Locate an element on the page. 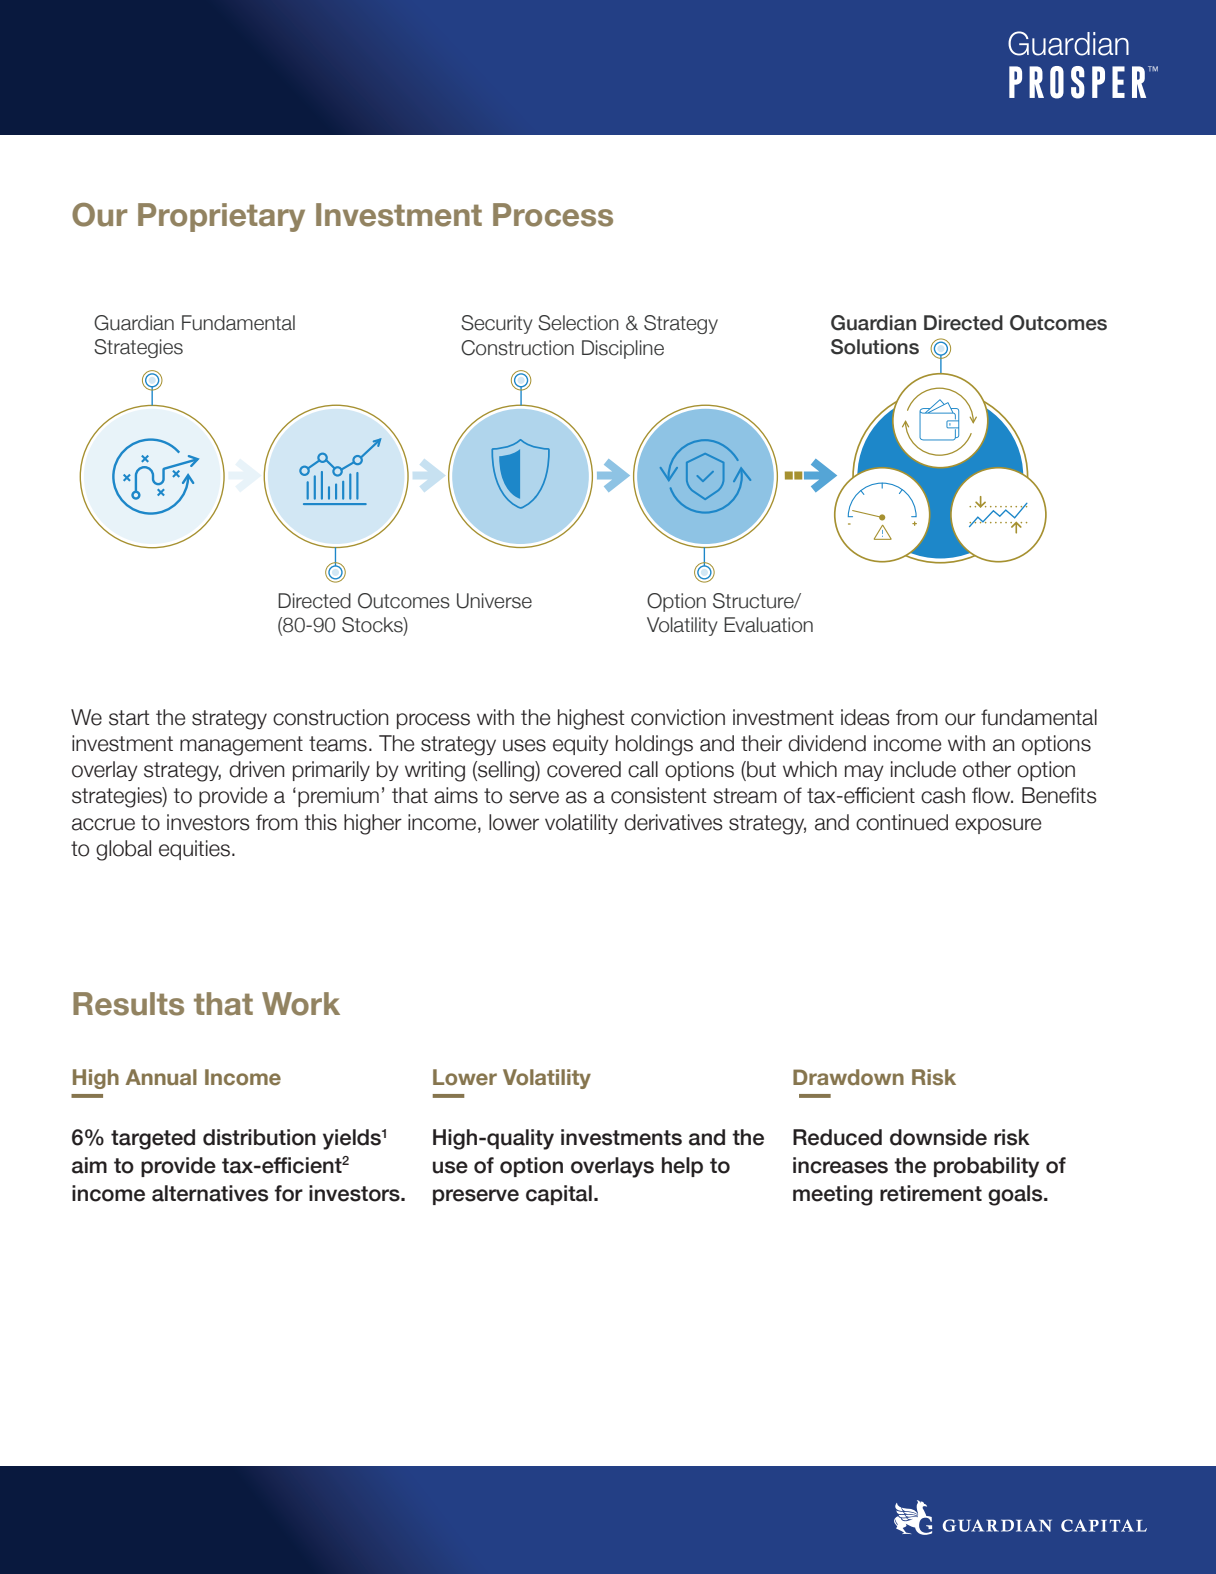  alternatives is located at coordinates (210, 1193).
